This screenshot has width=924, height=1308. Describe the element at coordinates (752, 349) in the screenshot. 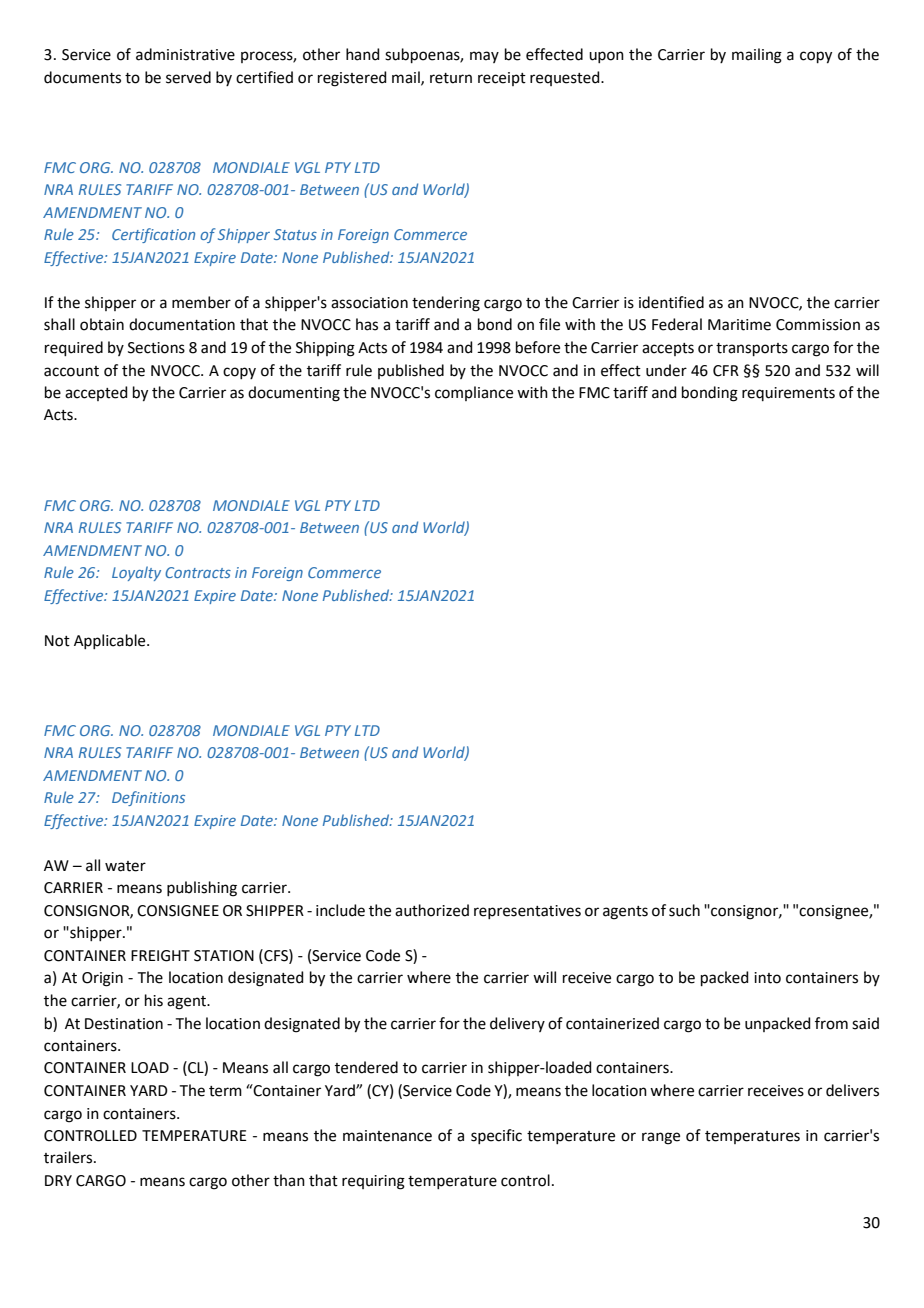

I see `transports` at that location.
